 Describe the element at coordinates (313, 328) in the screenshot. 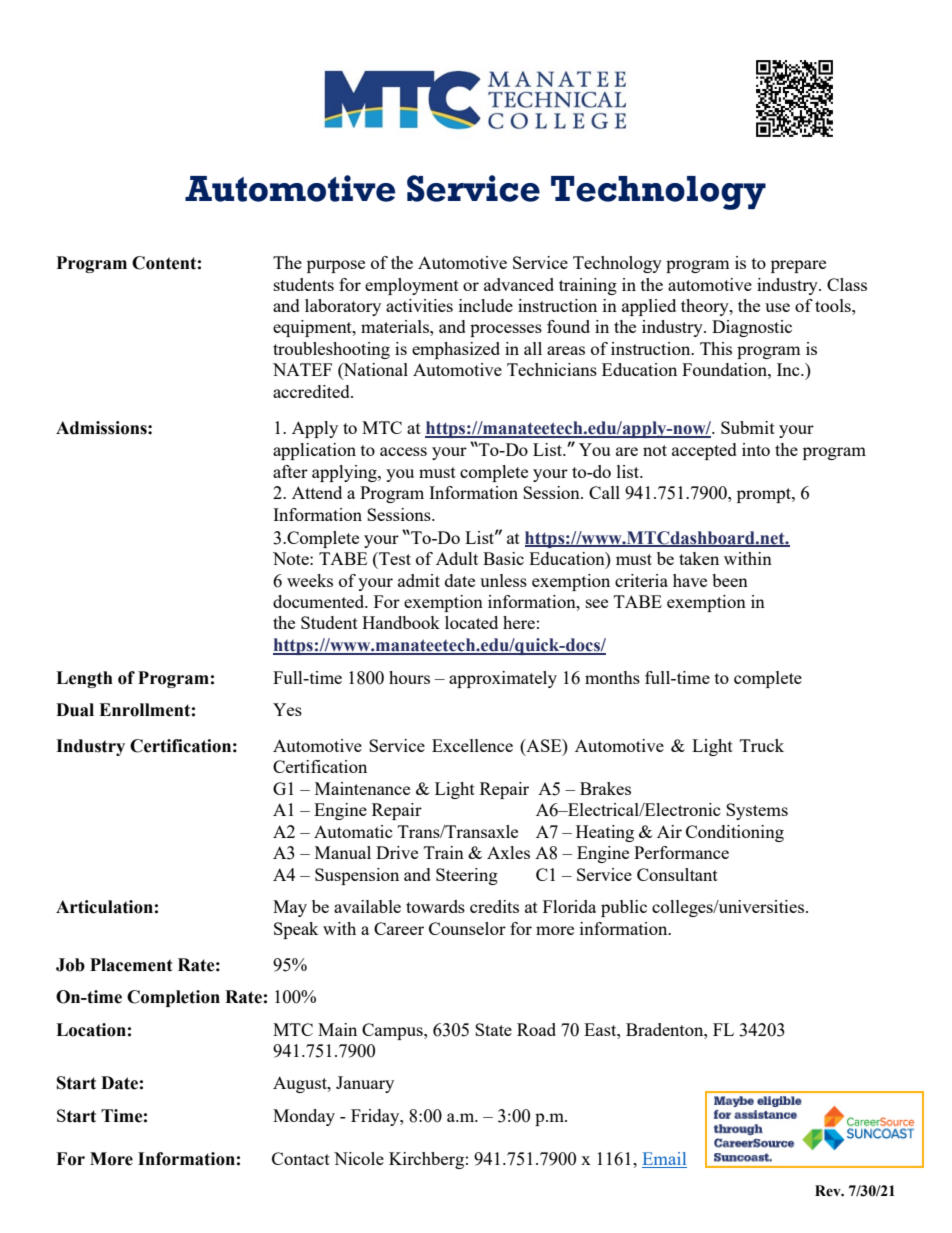

I see `equipment` at that location.
